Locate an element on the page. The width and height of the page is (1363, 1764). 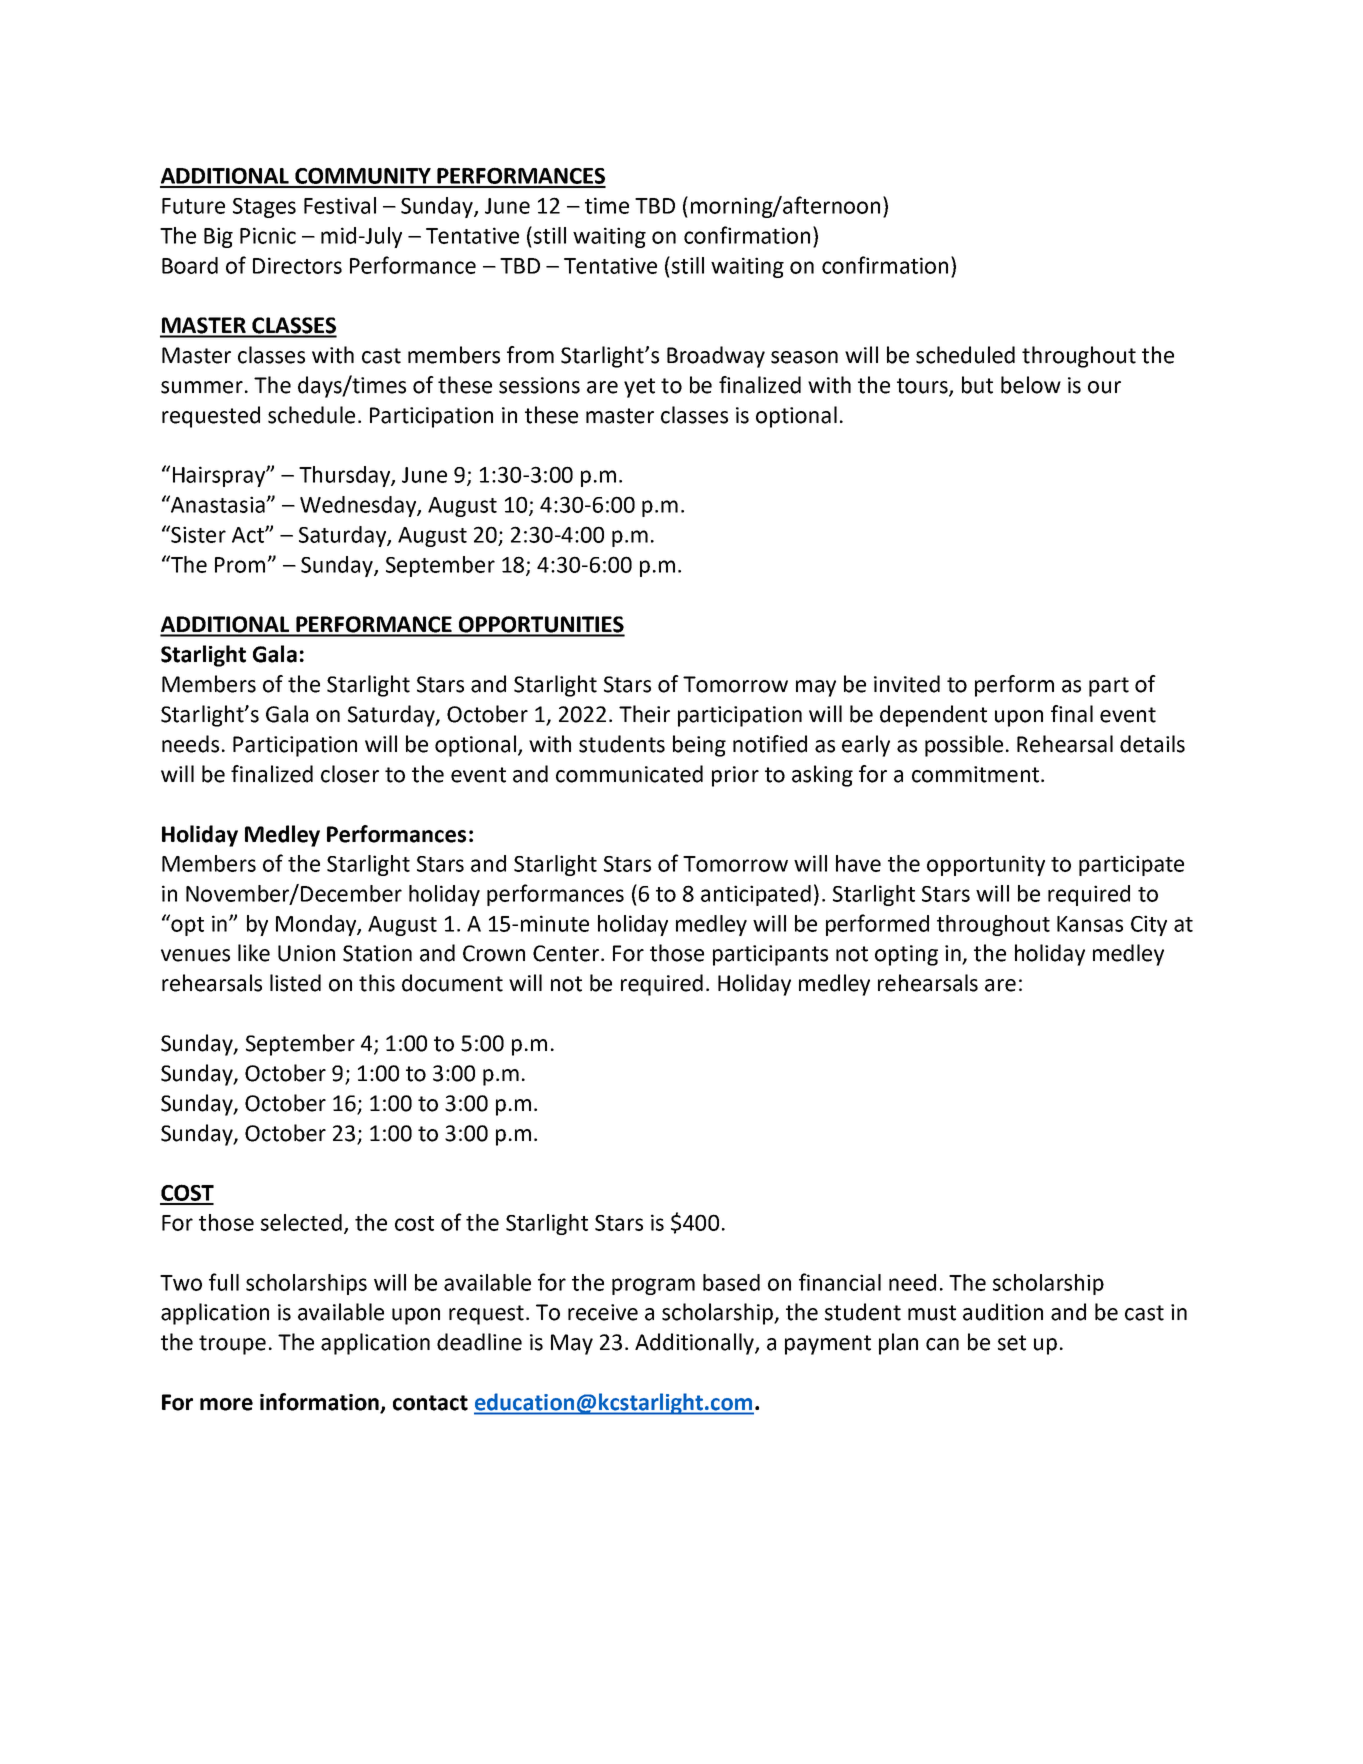
information is located at coordinates (321, 1403).
